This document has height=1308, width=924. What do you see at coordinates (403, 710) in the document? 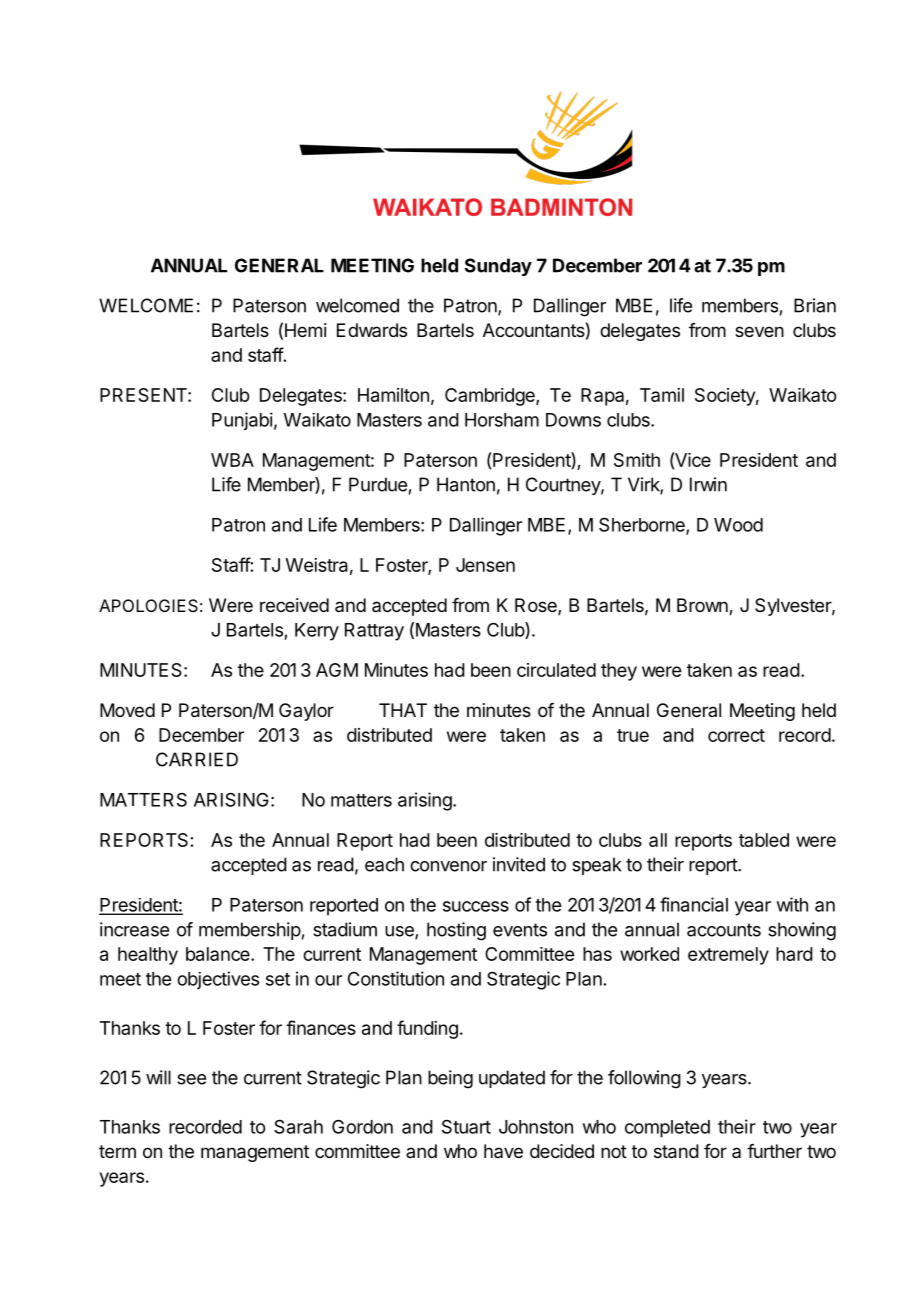
I see `THAT` at bounding box center [403, 710].
